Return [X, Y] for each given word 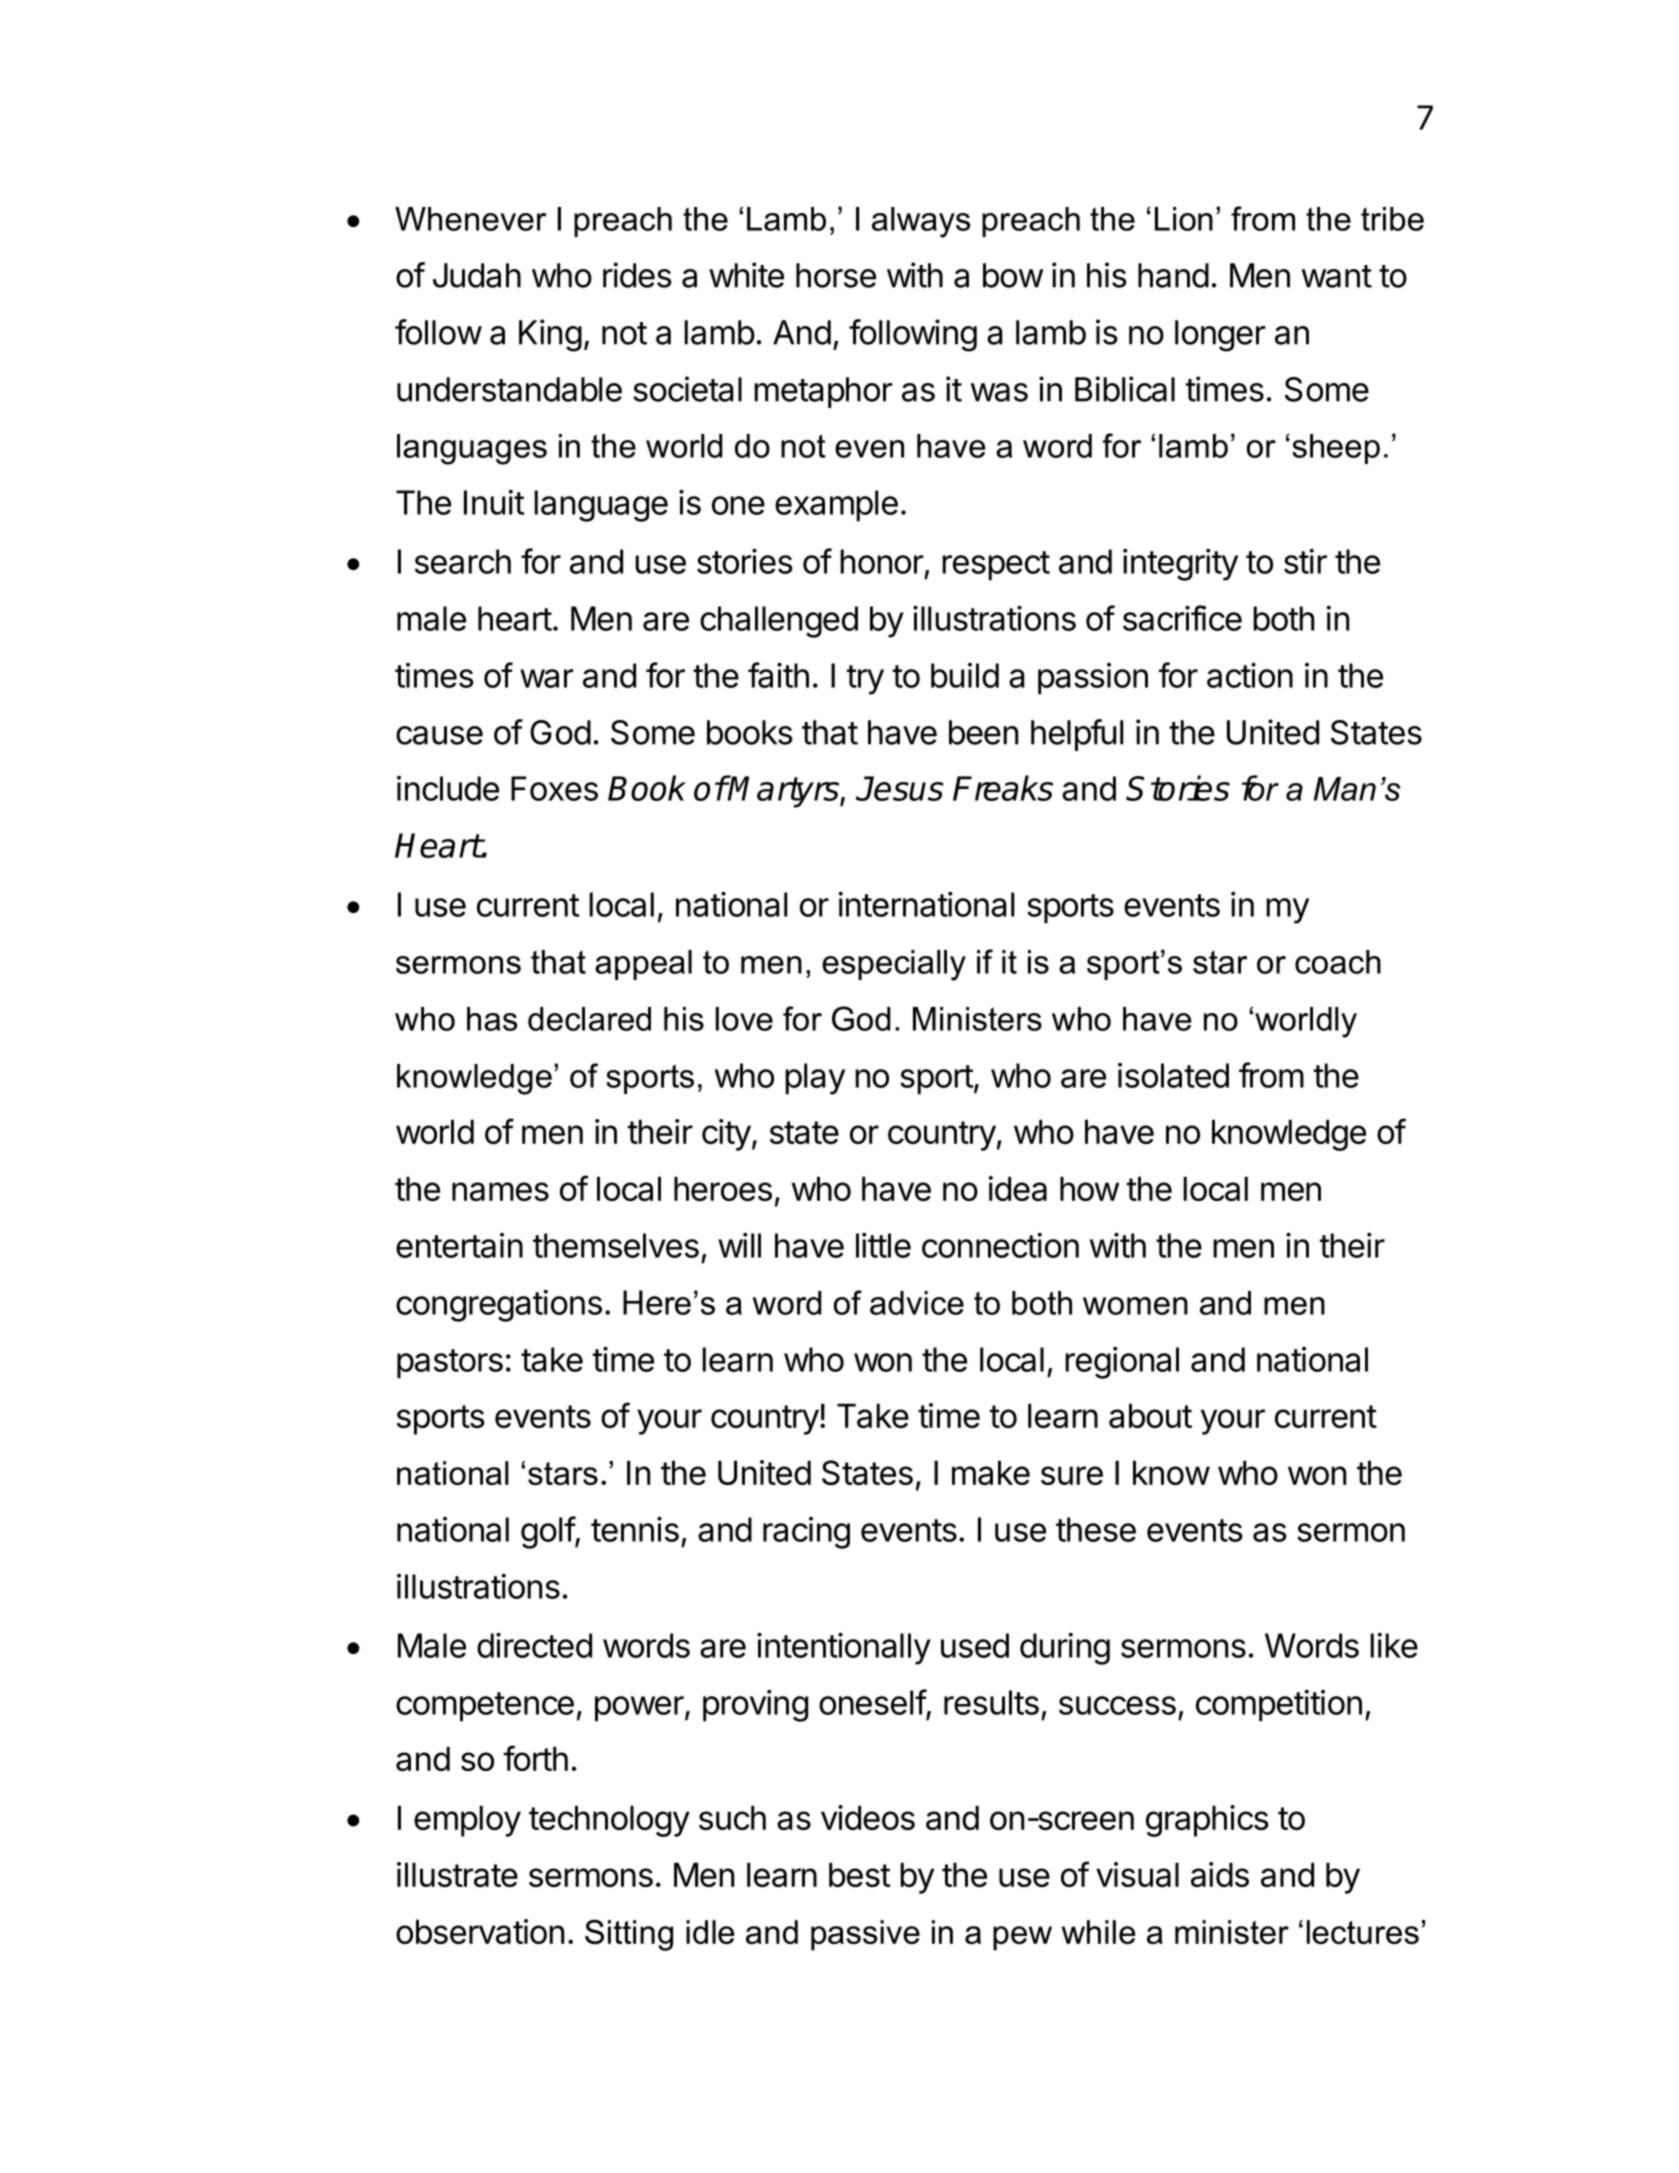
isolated [1173, 1075]
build [965, 675]
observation [480, 1931]
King [550, 335]
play [815, 1079]
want [1336, 276]
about [1150, 1415]
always [921, 222]
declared [589, 1019]
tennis [635, 1529]
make [991, 1472]
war [546, 678]
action [1250, 675]
